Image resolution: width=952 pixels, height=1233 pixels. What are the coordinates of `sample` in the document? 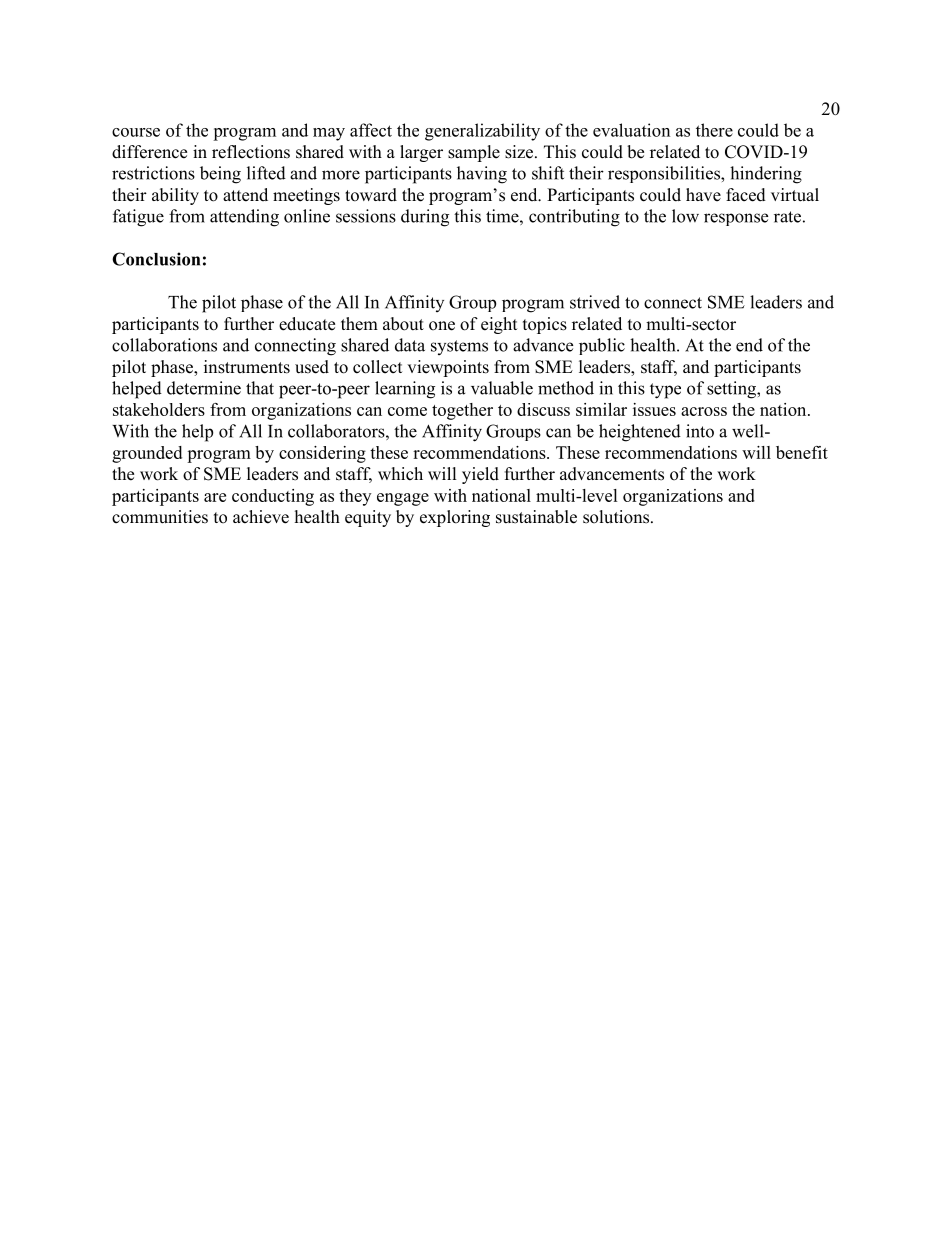 It's located at (474, 153).
